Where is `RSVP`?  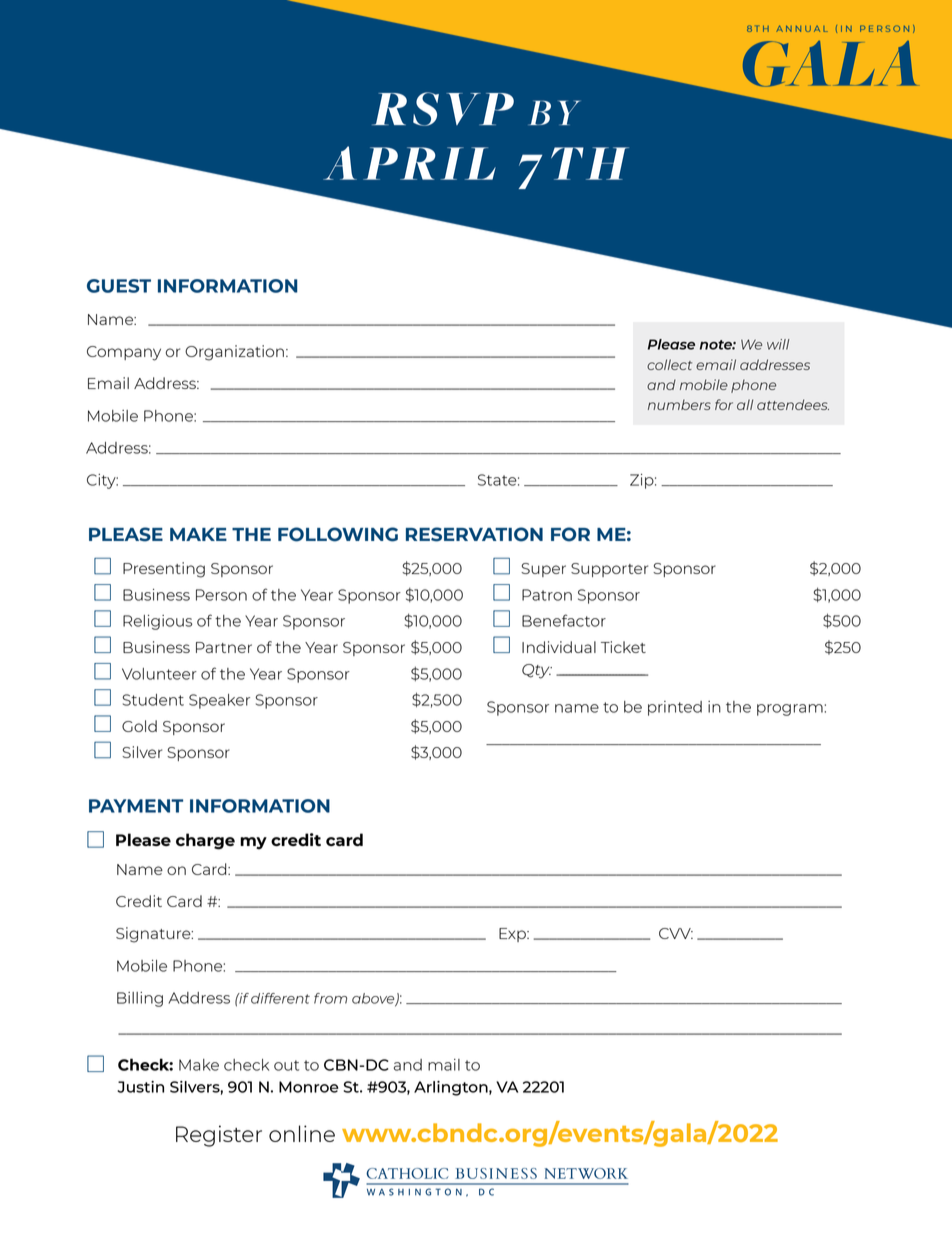 RSVP is located at coordinates (443, 109).
